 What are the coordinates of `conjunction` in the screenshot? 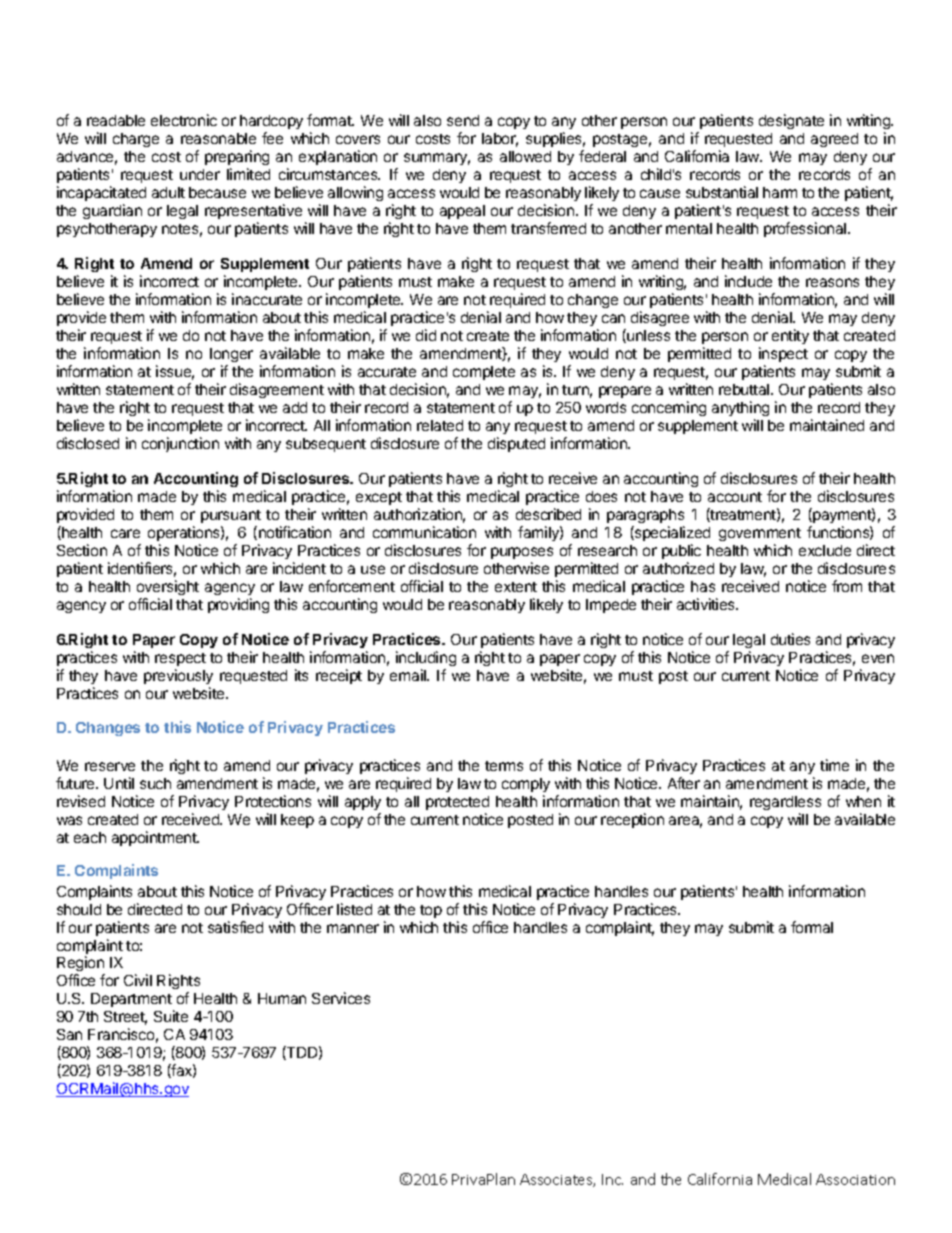 It's located at (180, 444).
